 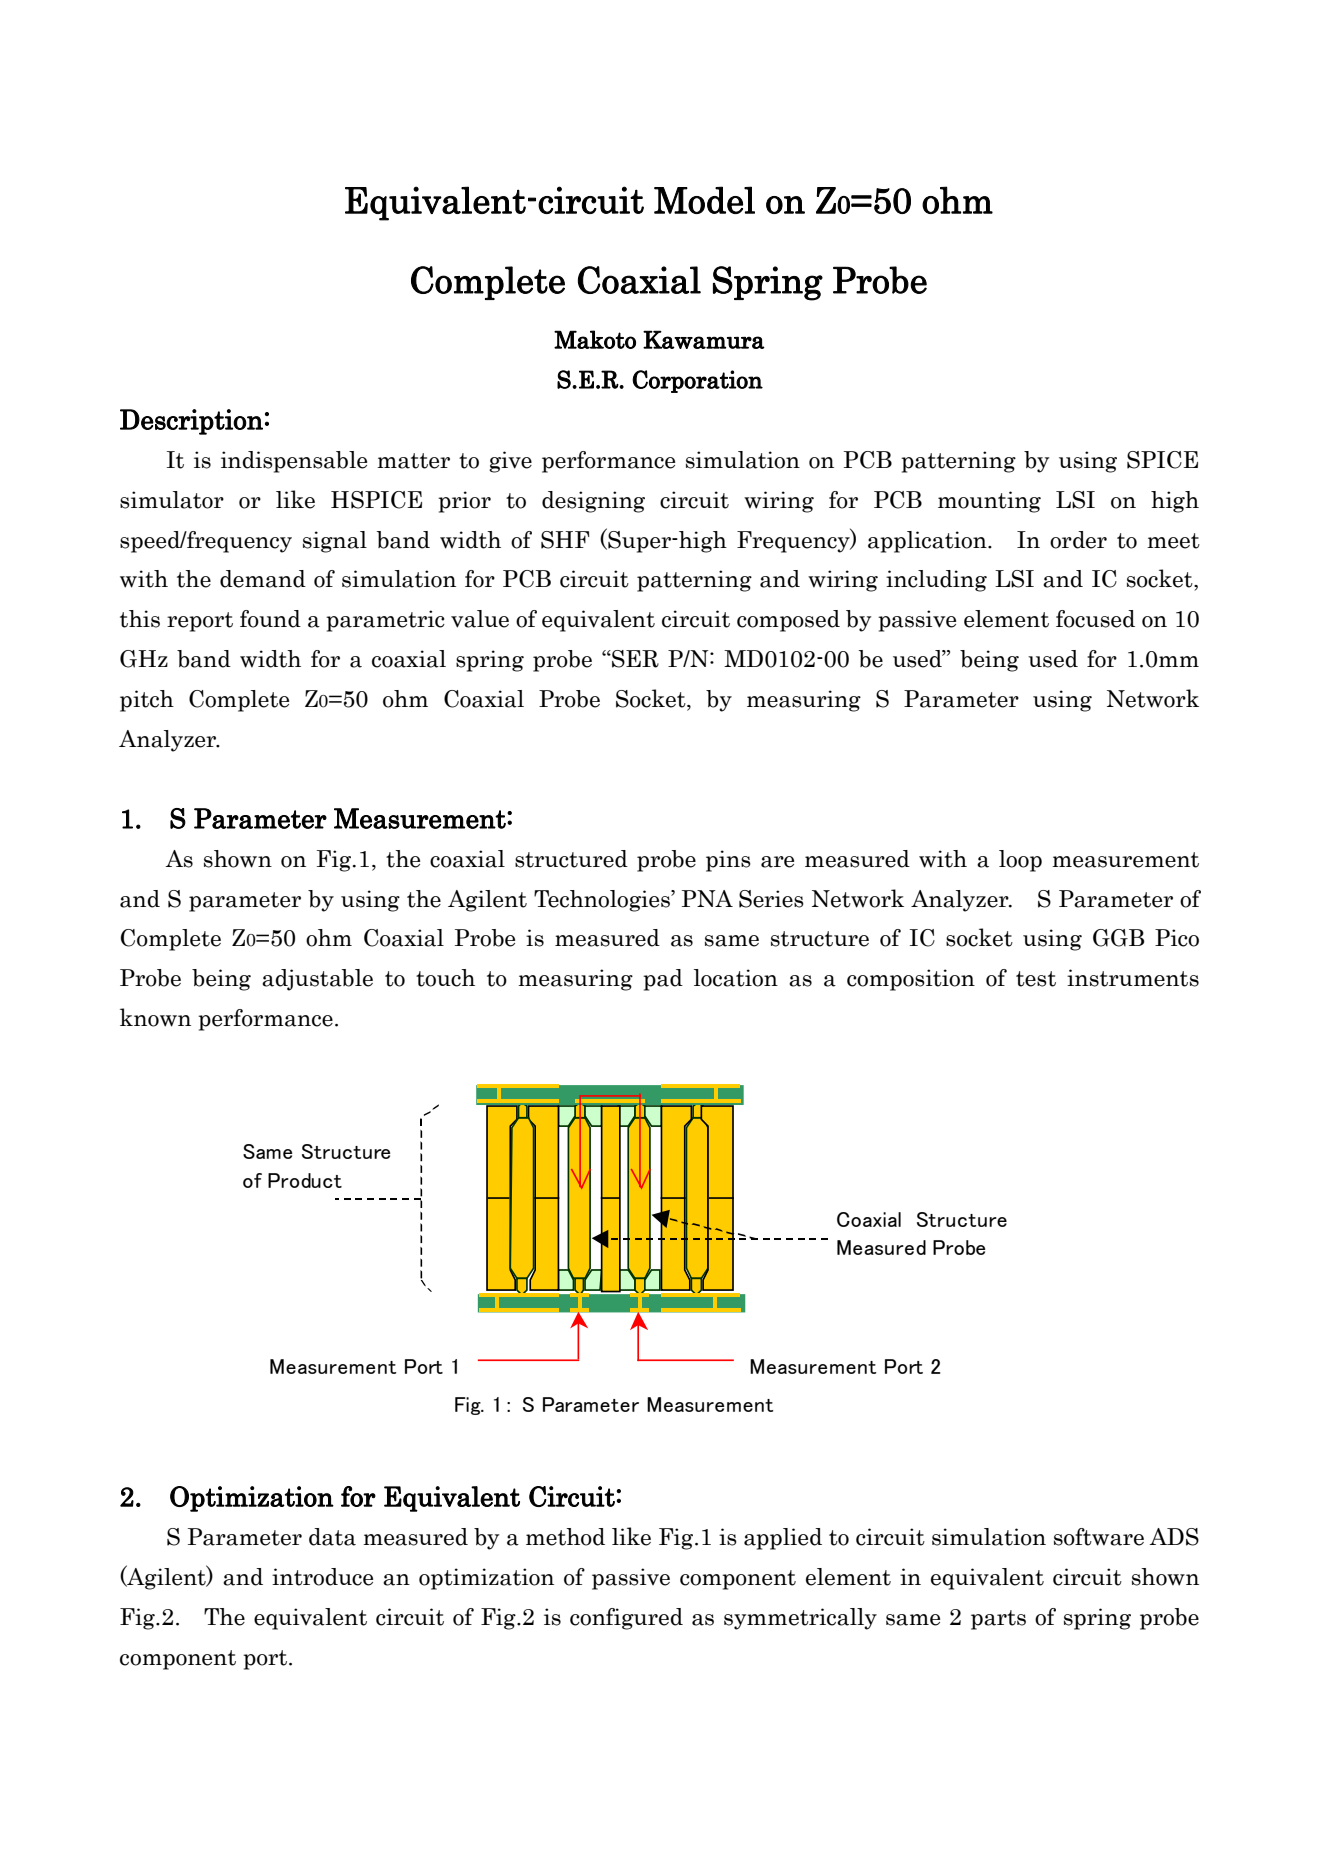 I want to click on PNA, so click(x=707, y=898).
